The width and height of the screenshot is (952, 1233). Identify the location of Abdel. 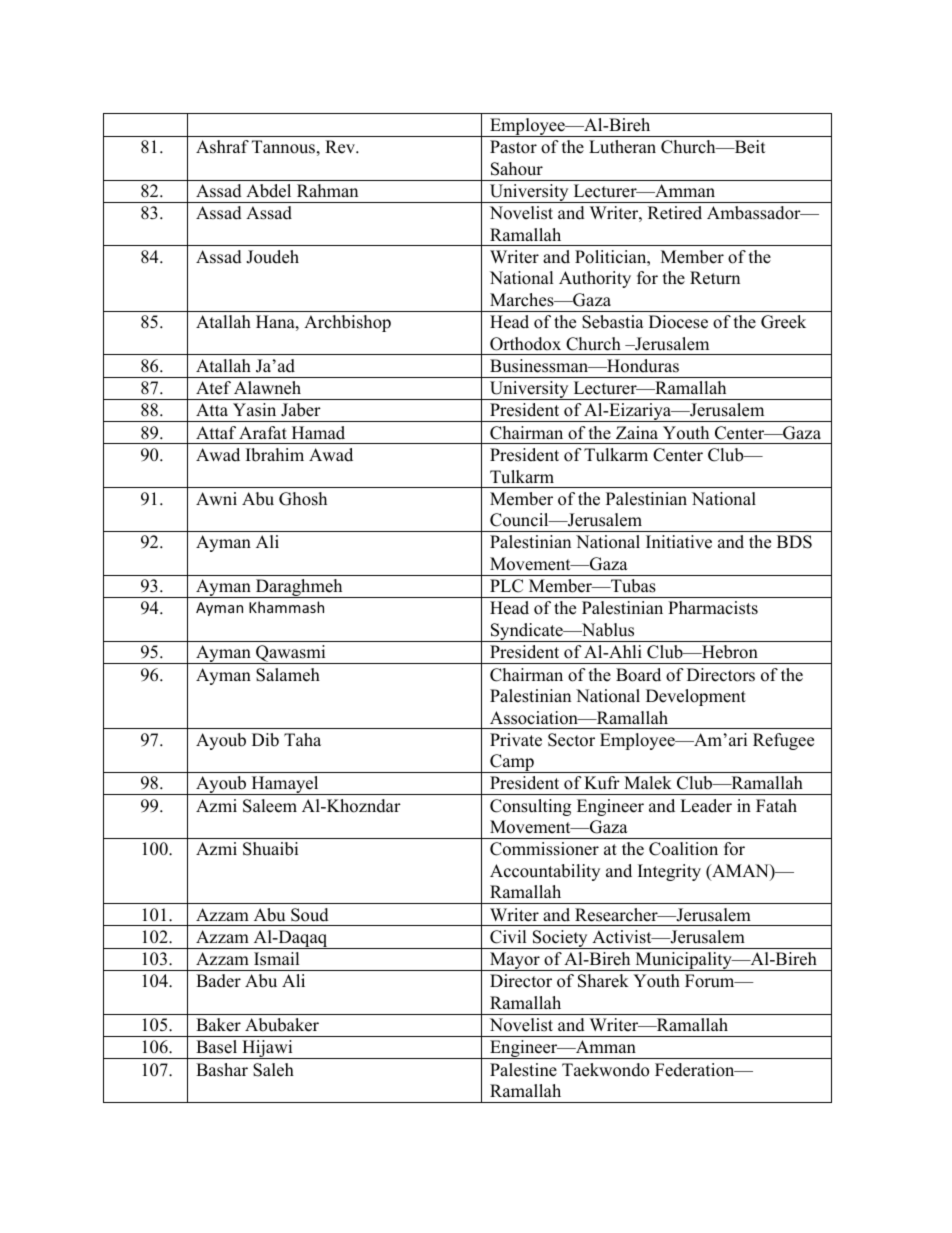
(268, 191).
